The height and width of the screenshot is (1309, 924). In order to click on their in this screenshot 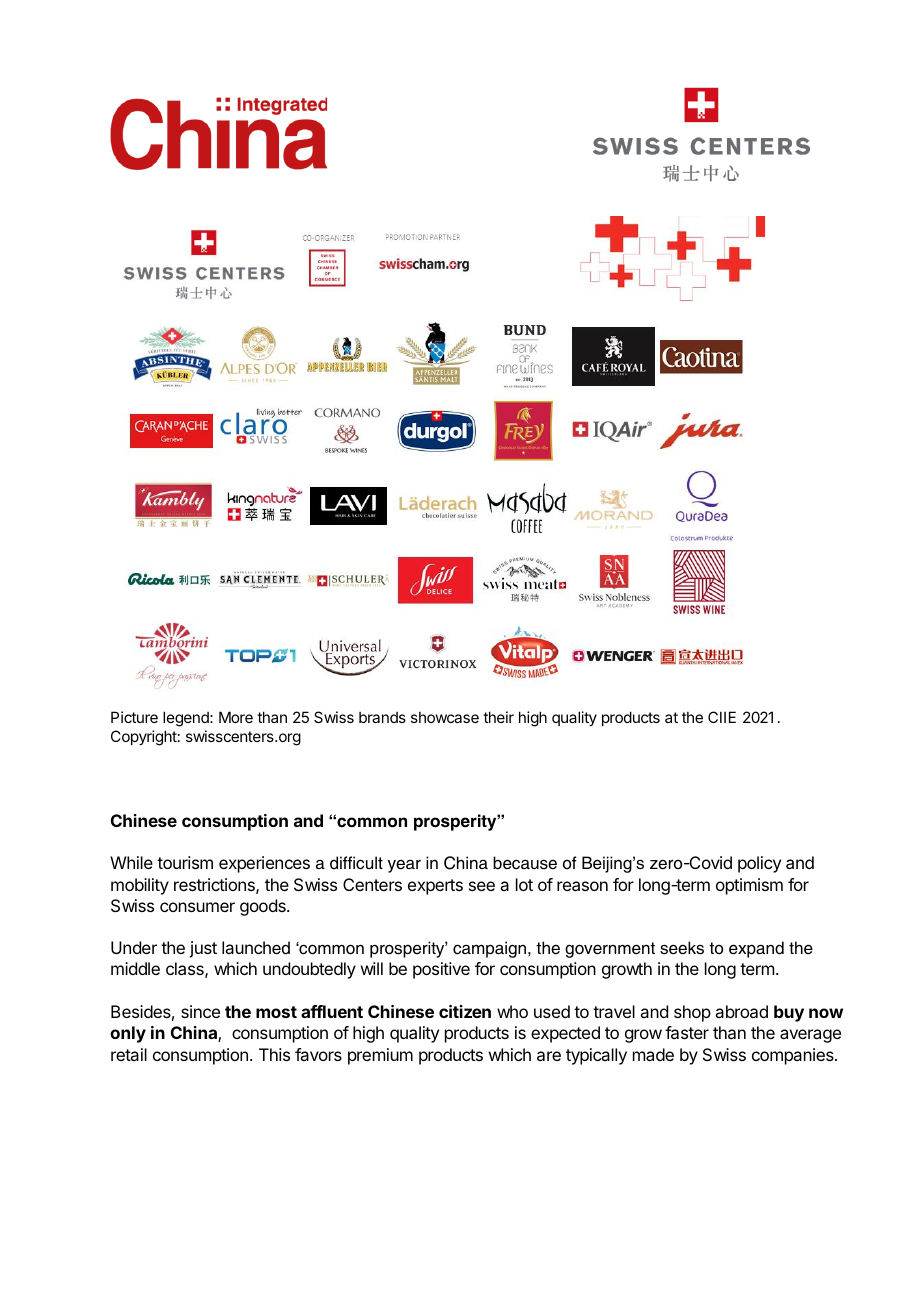, I will do `click(498, 717)`.
